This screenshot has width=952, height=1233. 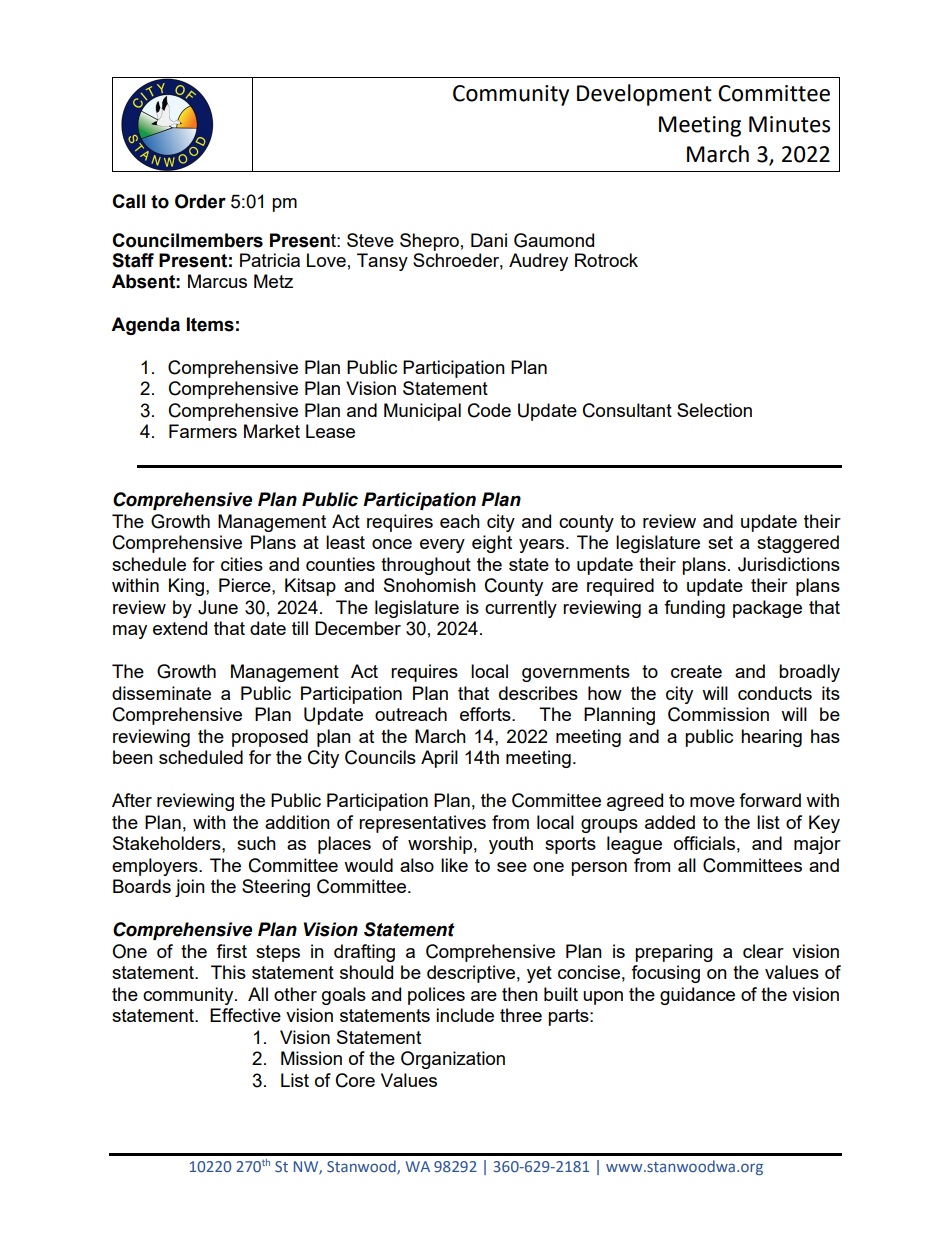 I want to click on Organization, so click(x=453, y=1060).
